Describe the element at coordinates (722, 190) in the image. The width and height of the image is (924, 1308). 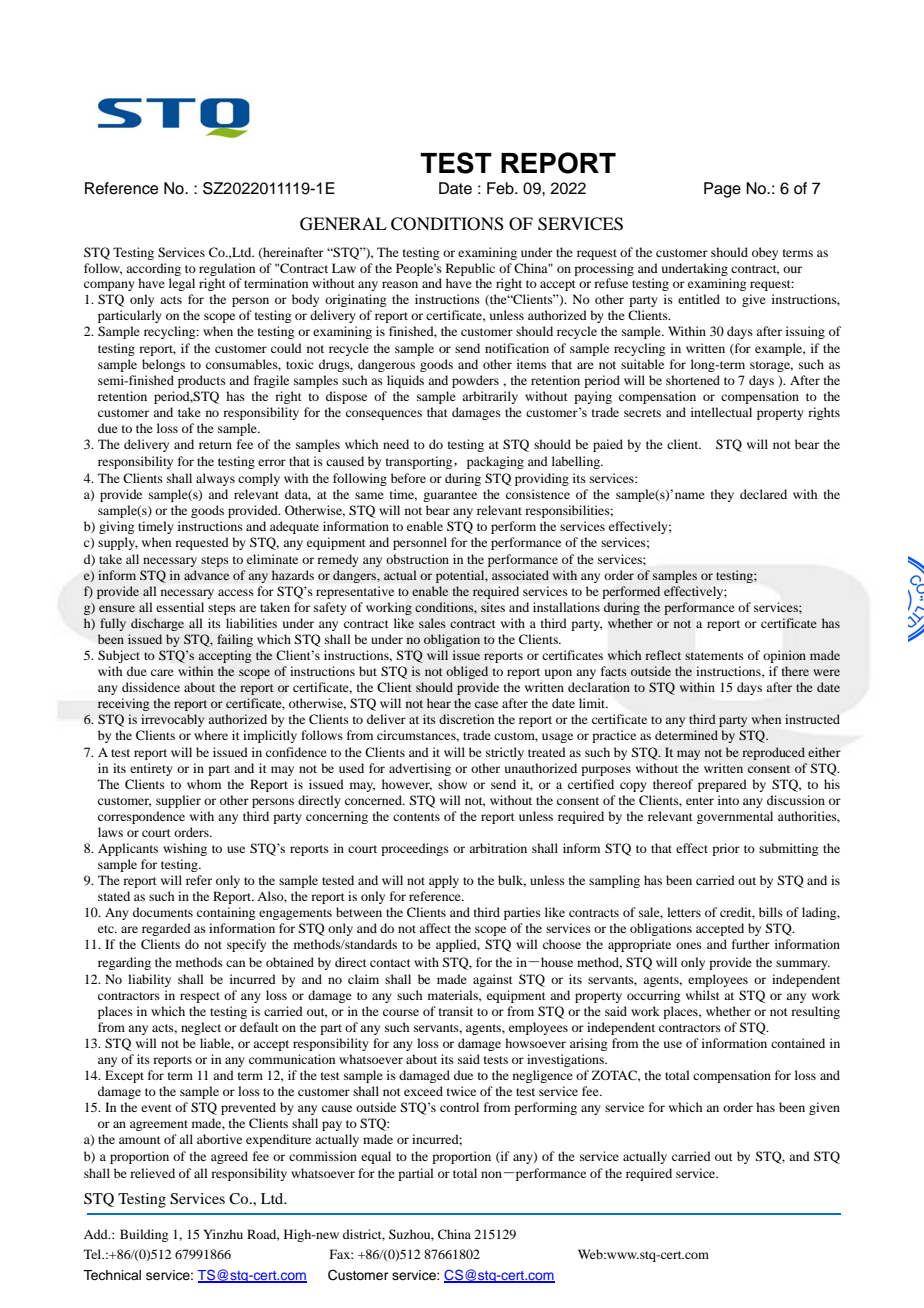
I see `Page` at that location.
